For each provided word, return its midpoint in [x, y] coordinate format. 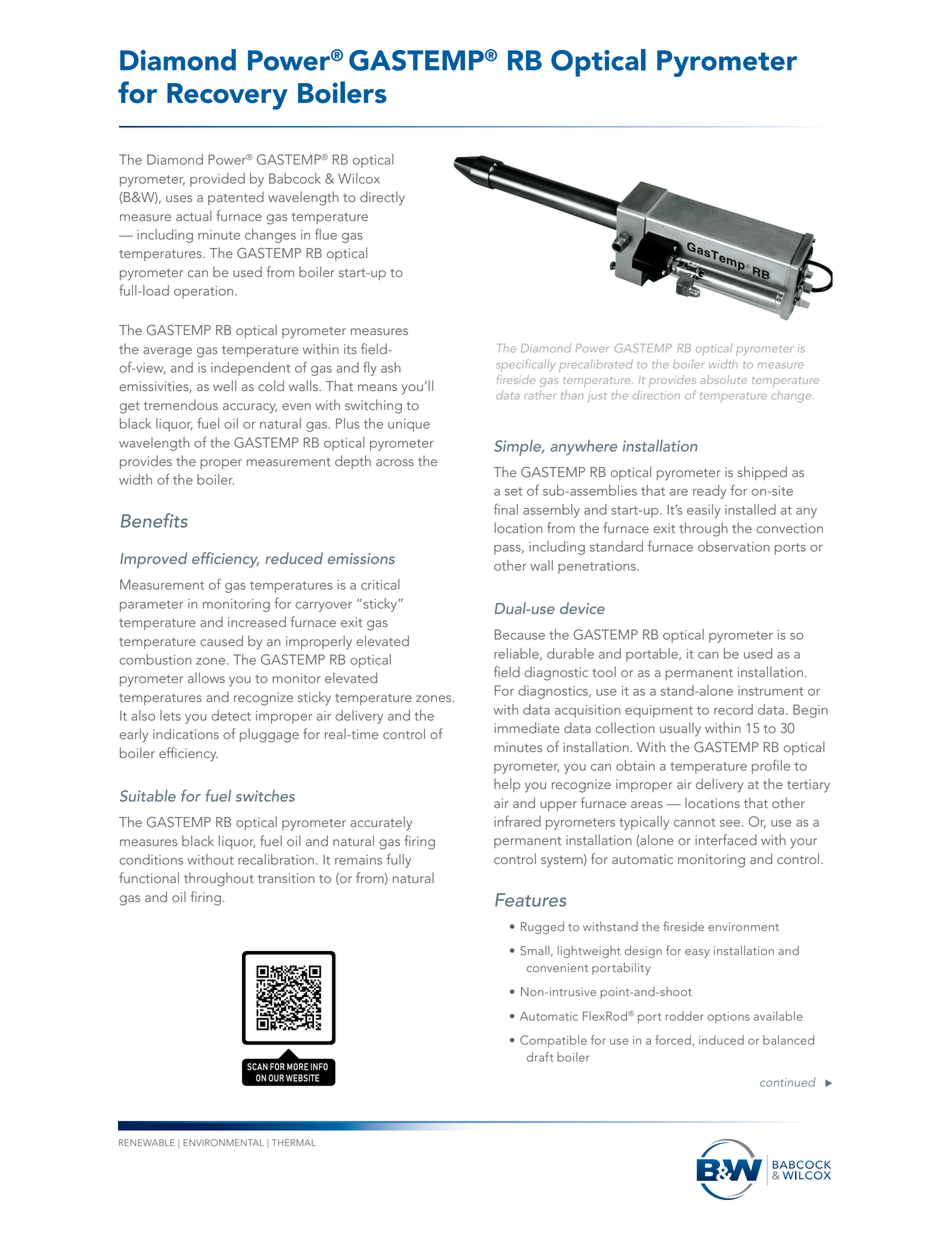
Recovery [227, 96]
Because [520, 634]
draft [540, 1057]
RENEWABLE [147, 1142]
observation [734, 546]
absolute [723, 379]
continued [788, 1082]
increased [257, 621]
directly [382, 198]
